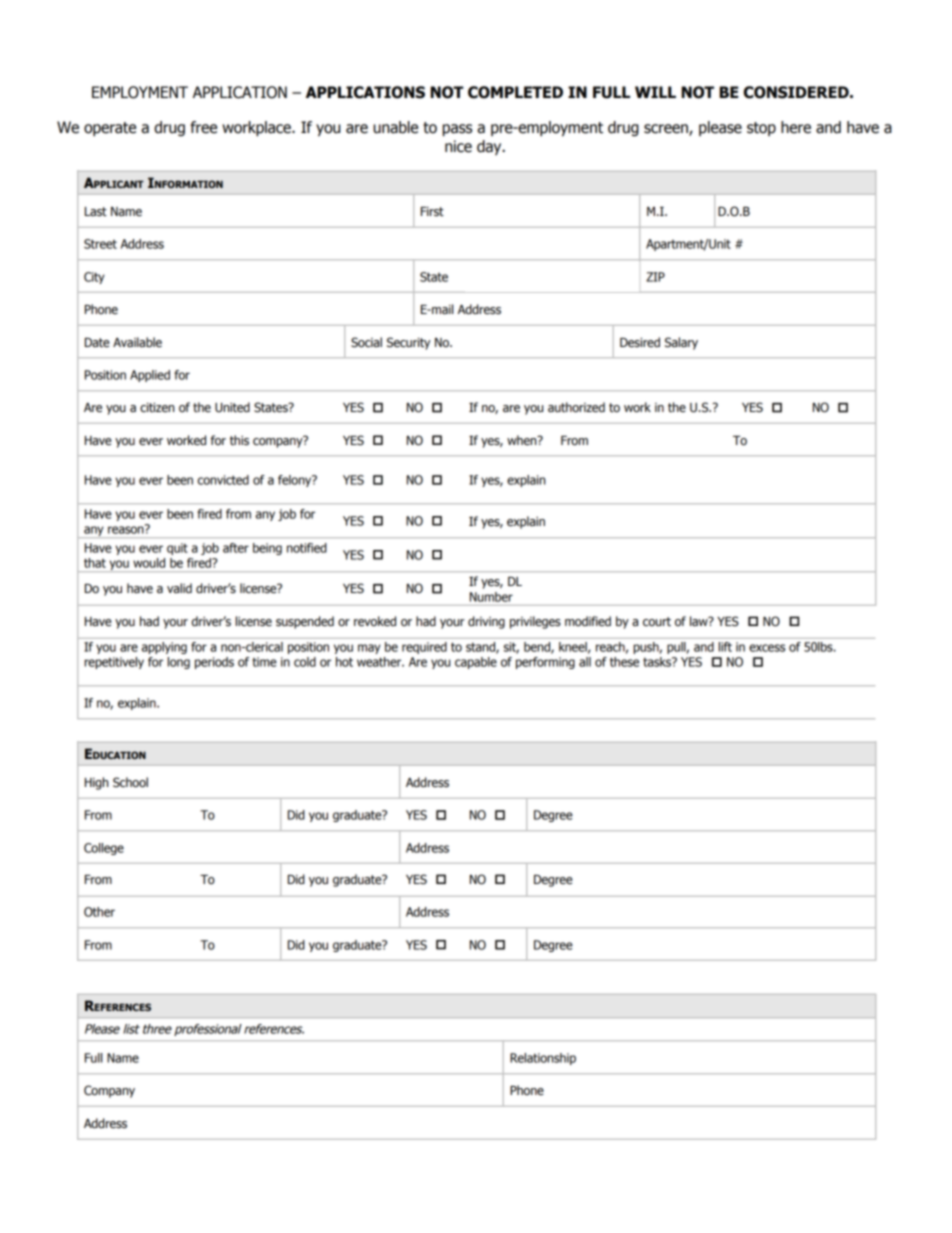  Describe the element at coordinates (157, 408) in the screenshot. I see `citizen` at that location.
